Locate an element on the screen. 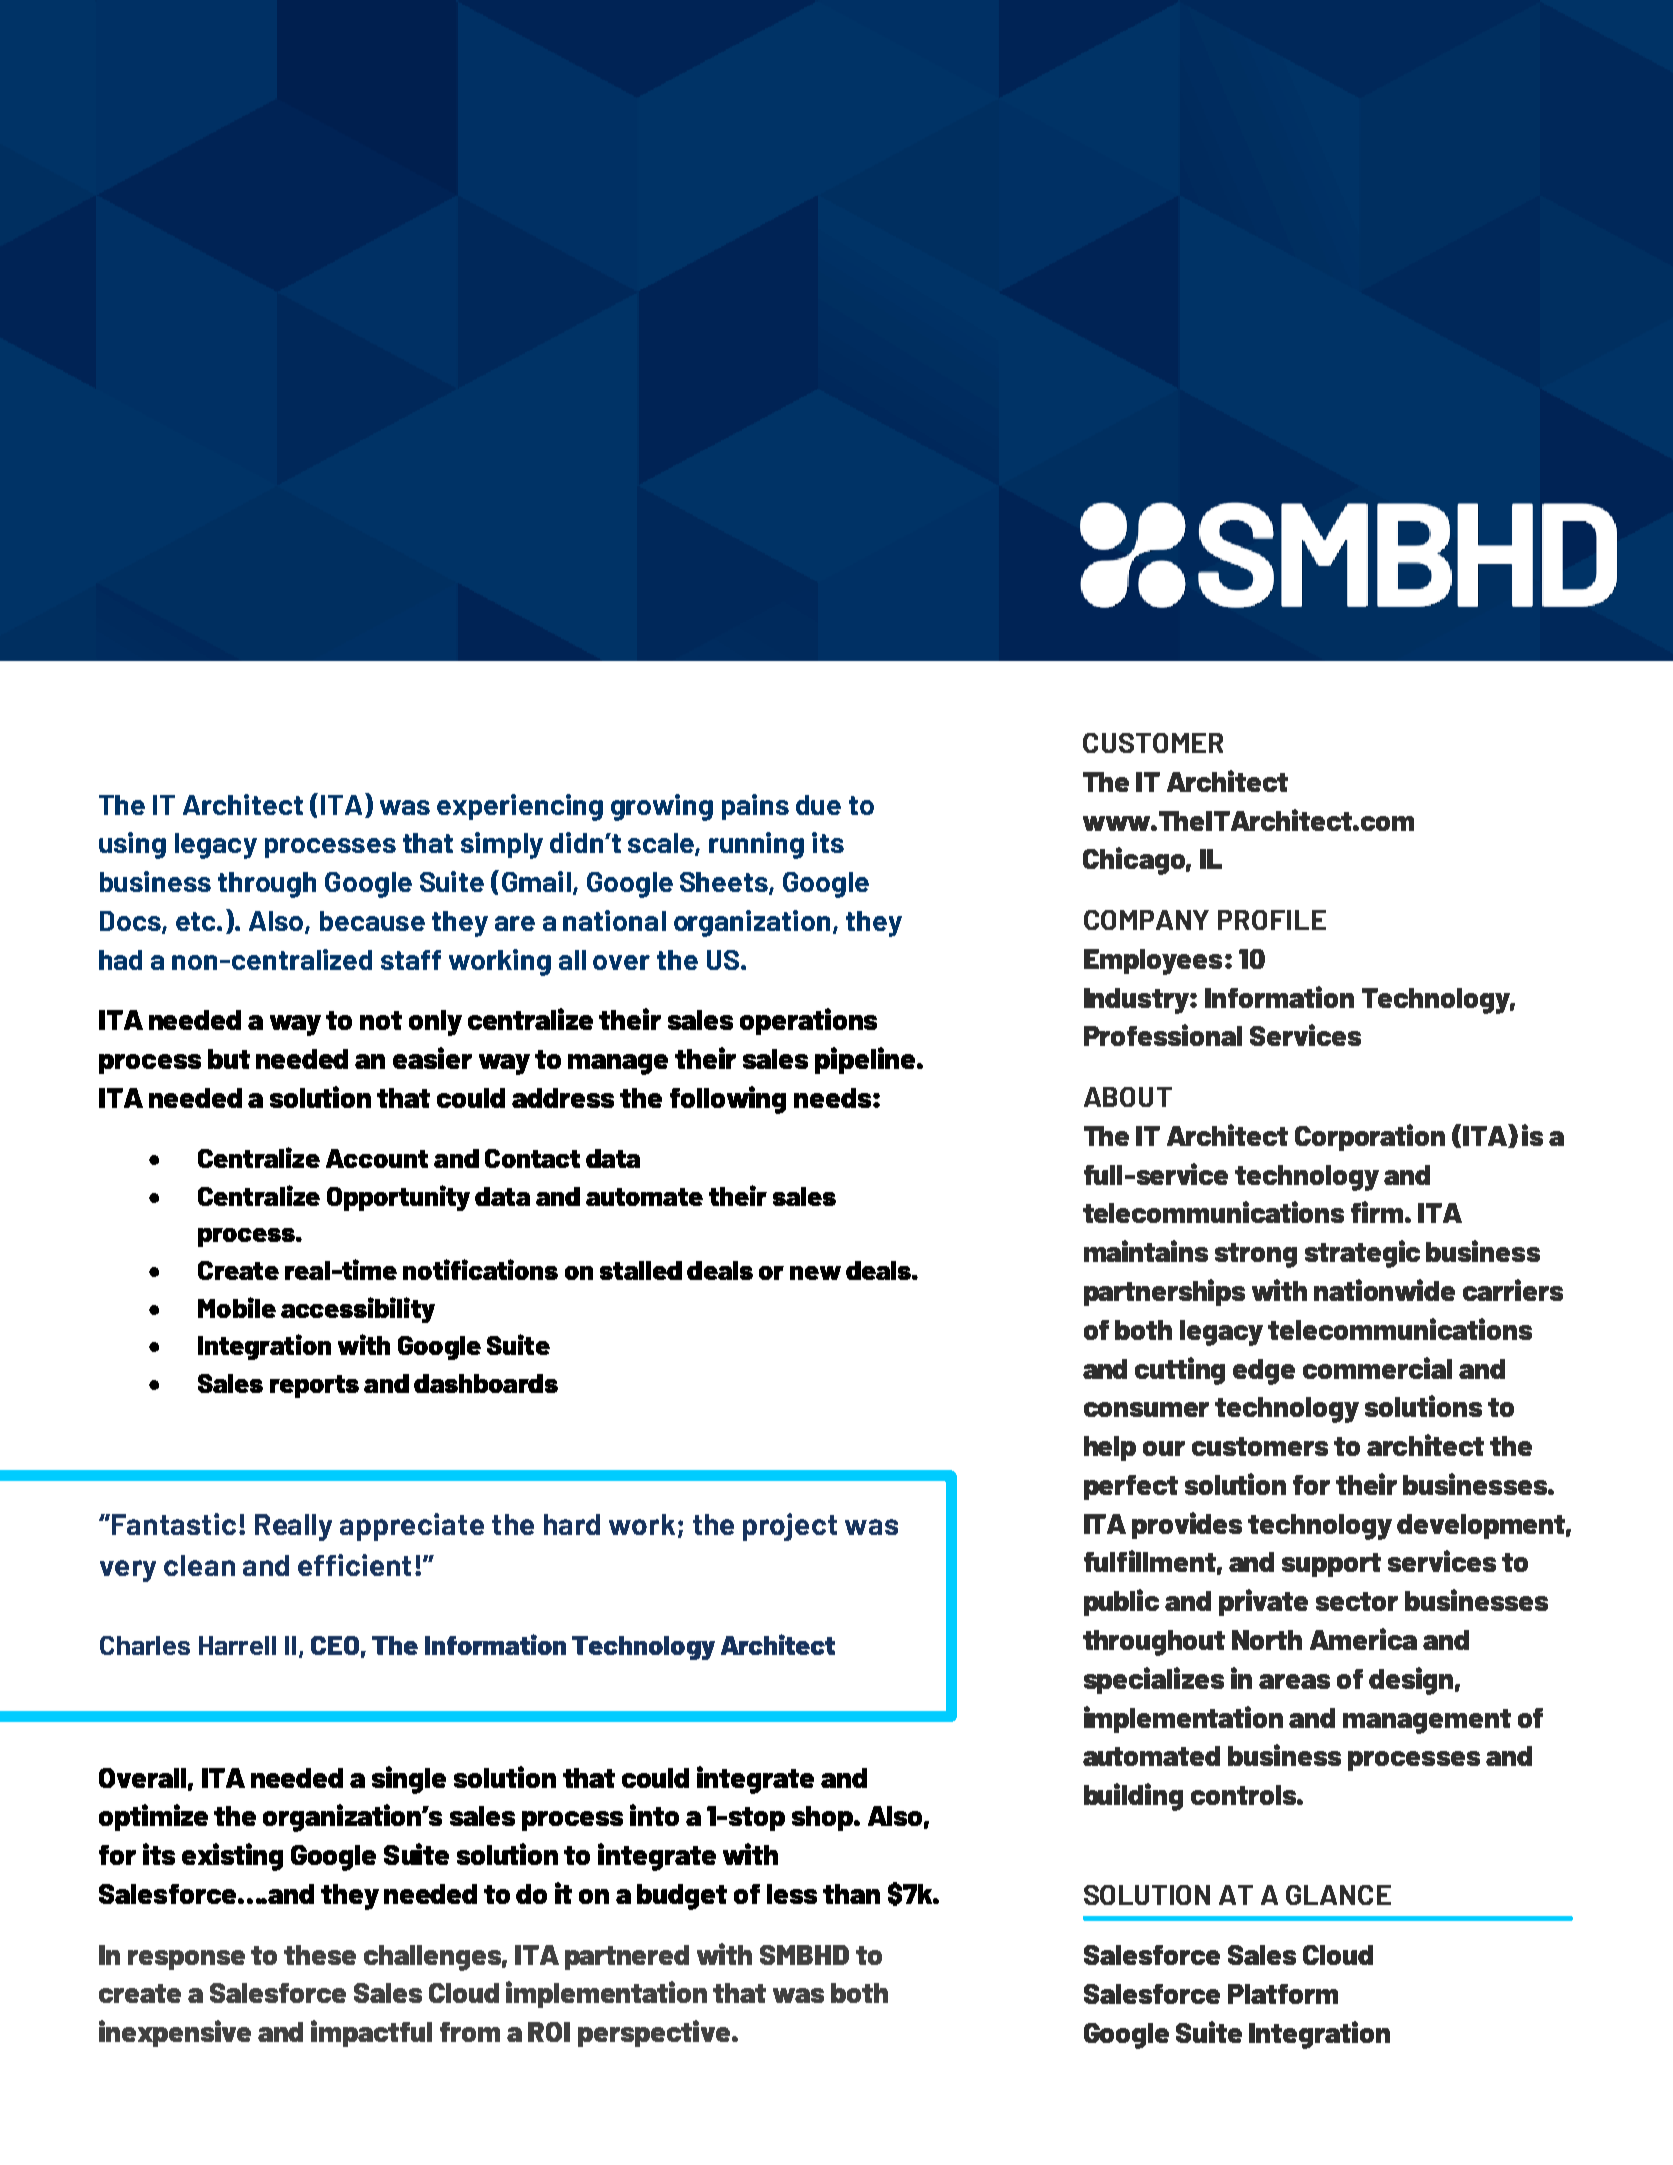 Image resolution: width=1673 pixels, height=2165 pixels. these is located at coordinates (320, 1955).
